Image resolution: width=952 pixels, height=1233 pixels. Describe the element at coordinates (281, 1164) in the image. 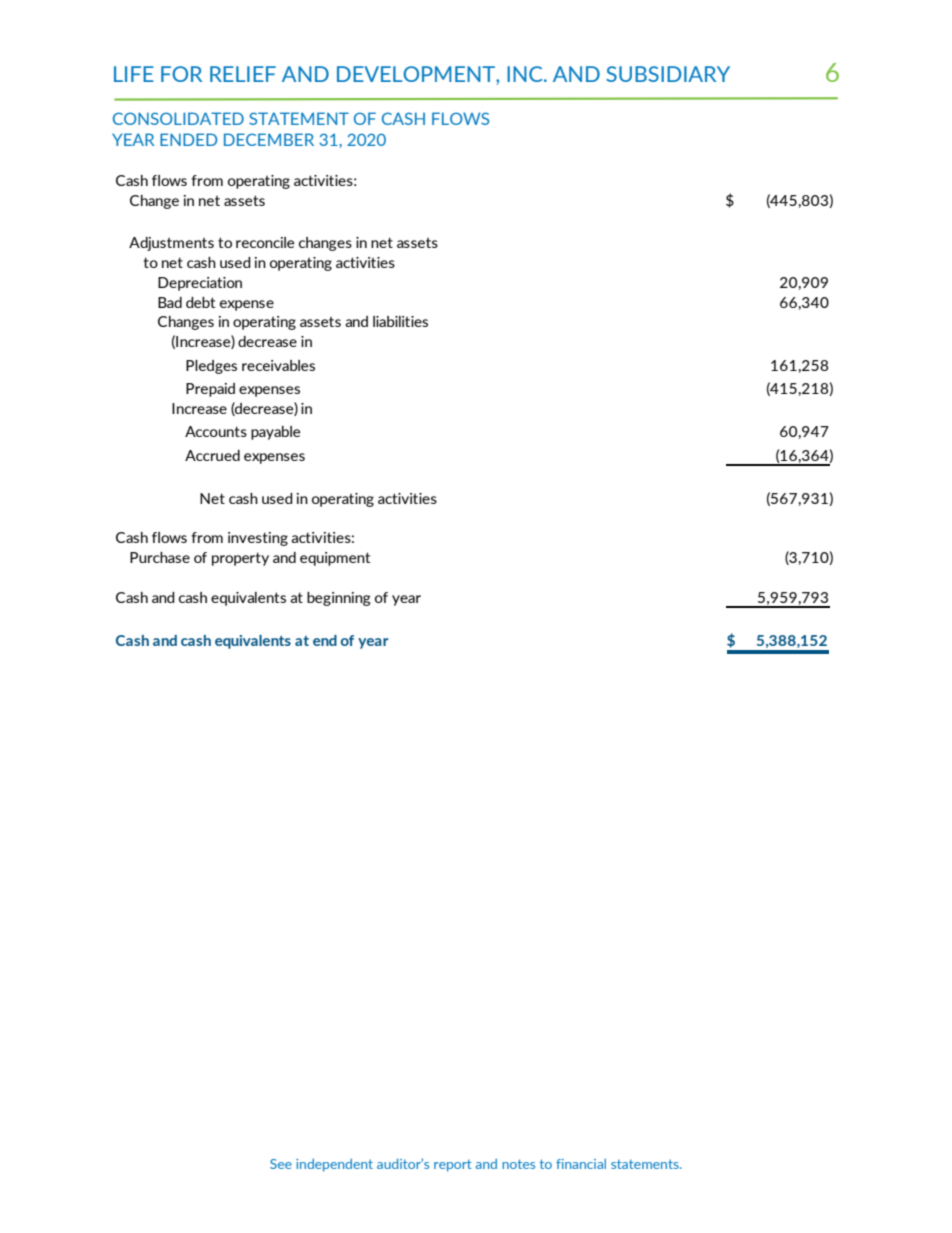

I see `See` at that location.
